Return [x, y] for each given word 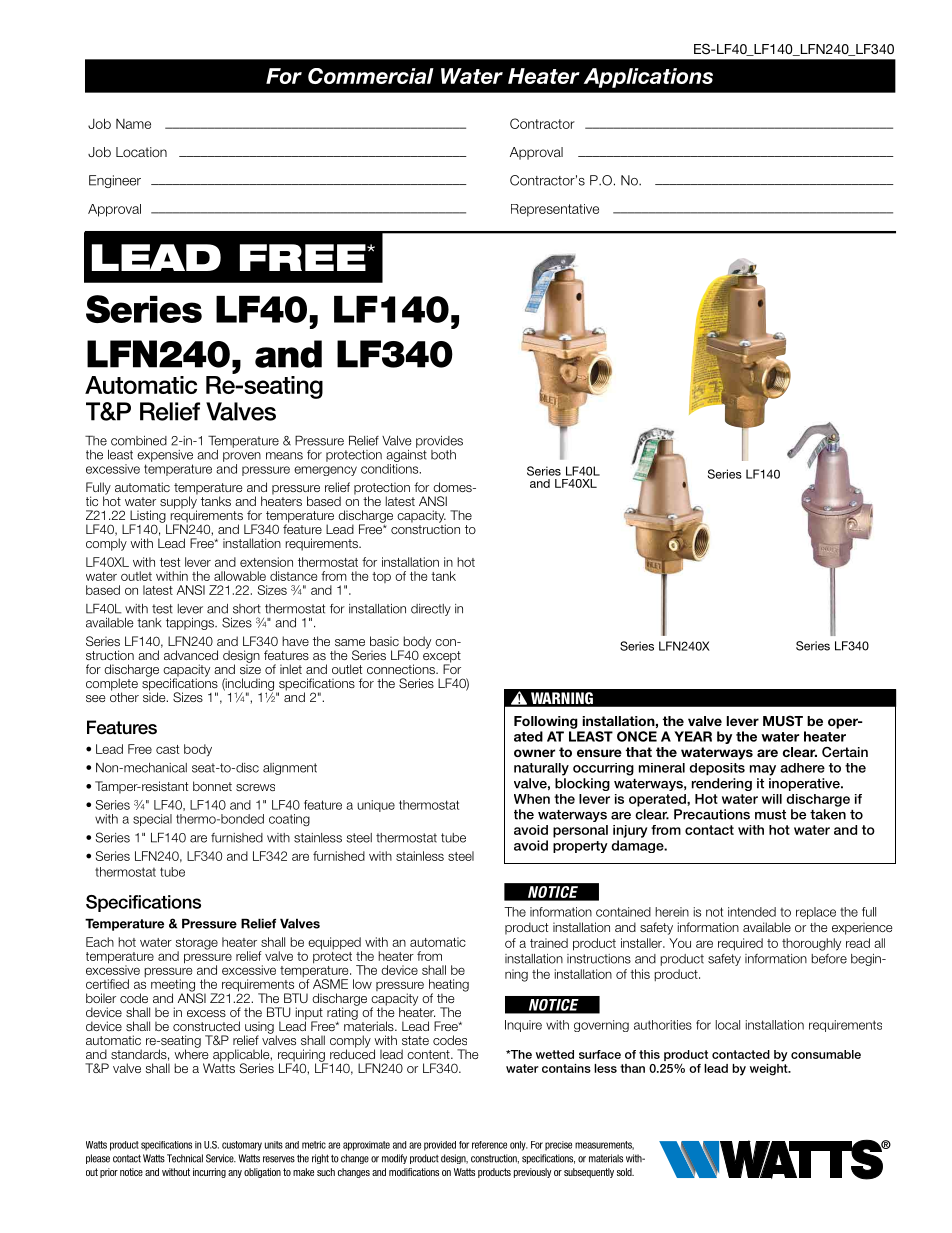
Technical [185, 1158]
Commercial [371, 76]
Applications [648, 78]
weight [770, 1068]
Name [133, 124]
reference [489, 1145]
